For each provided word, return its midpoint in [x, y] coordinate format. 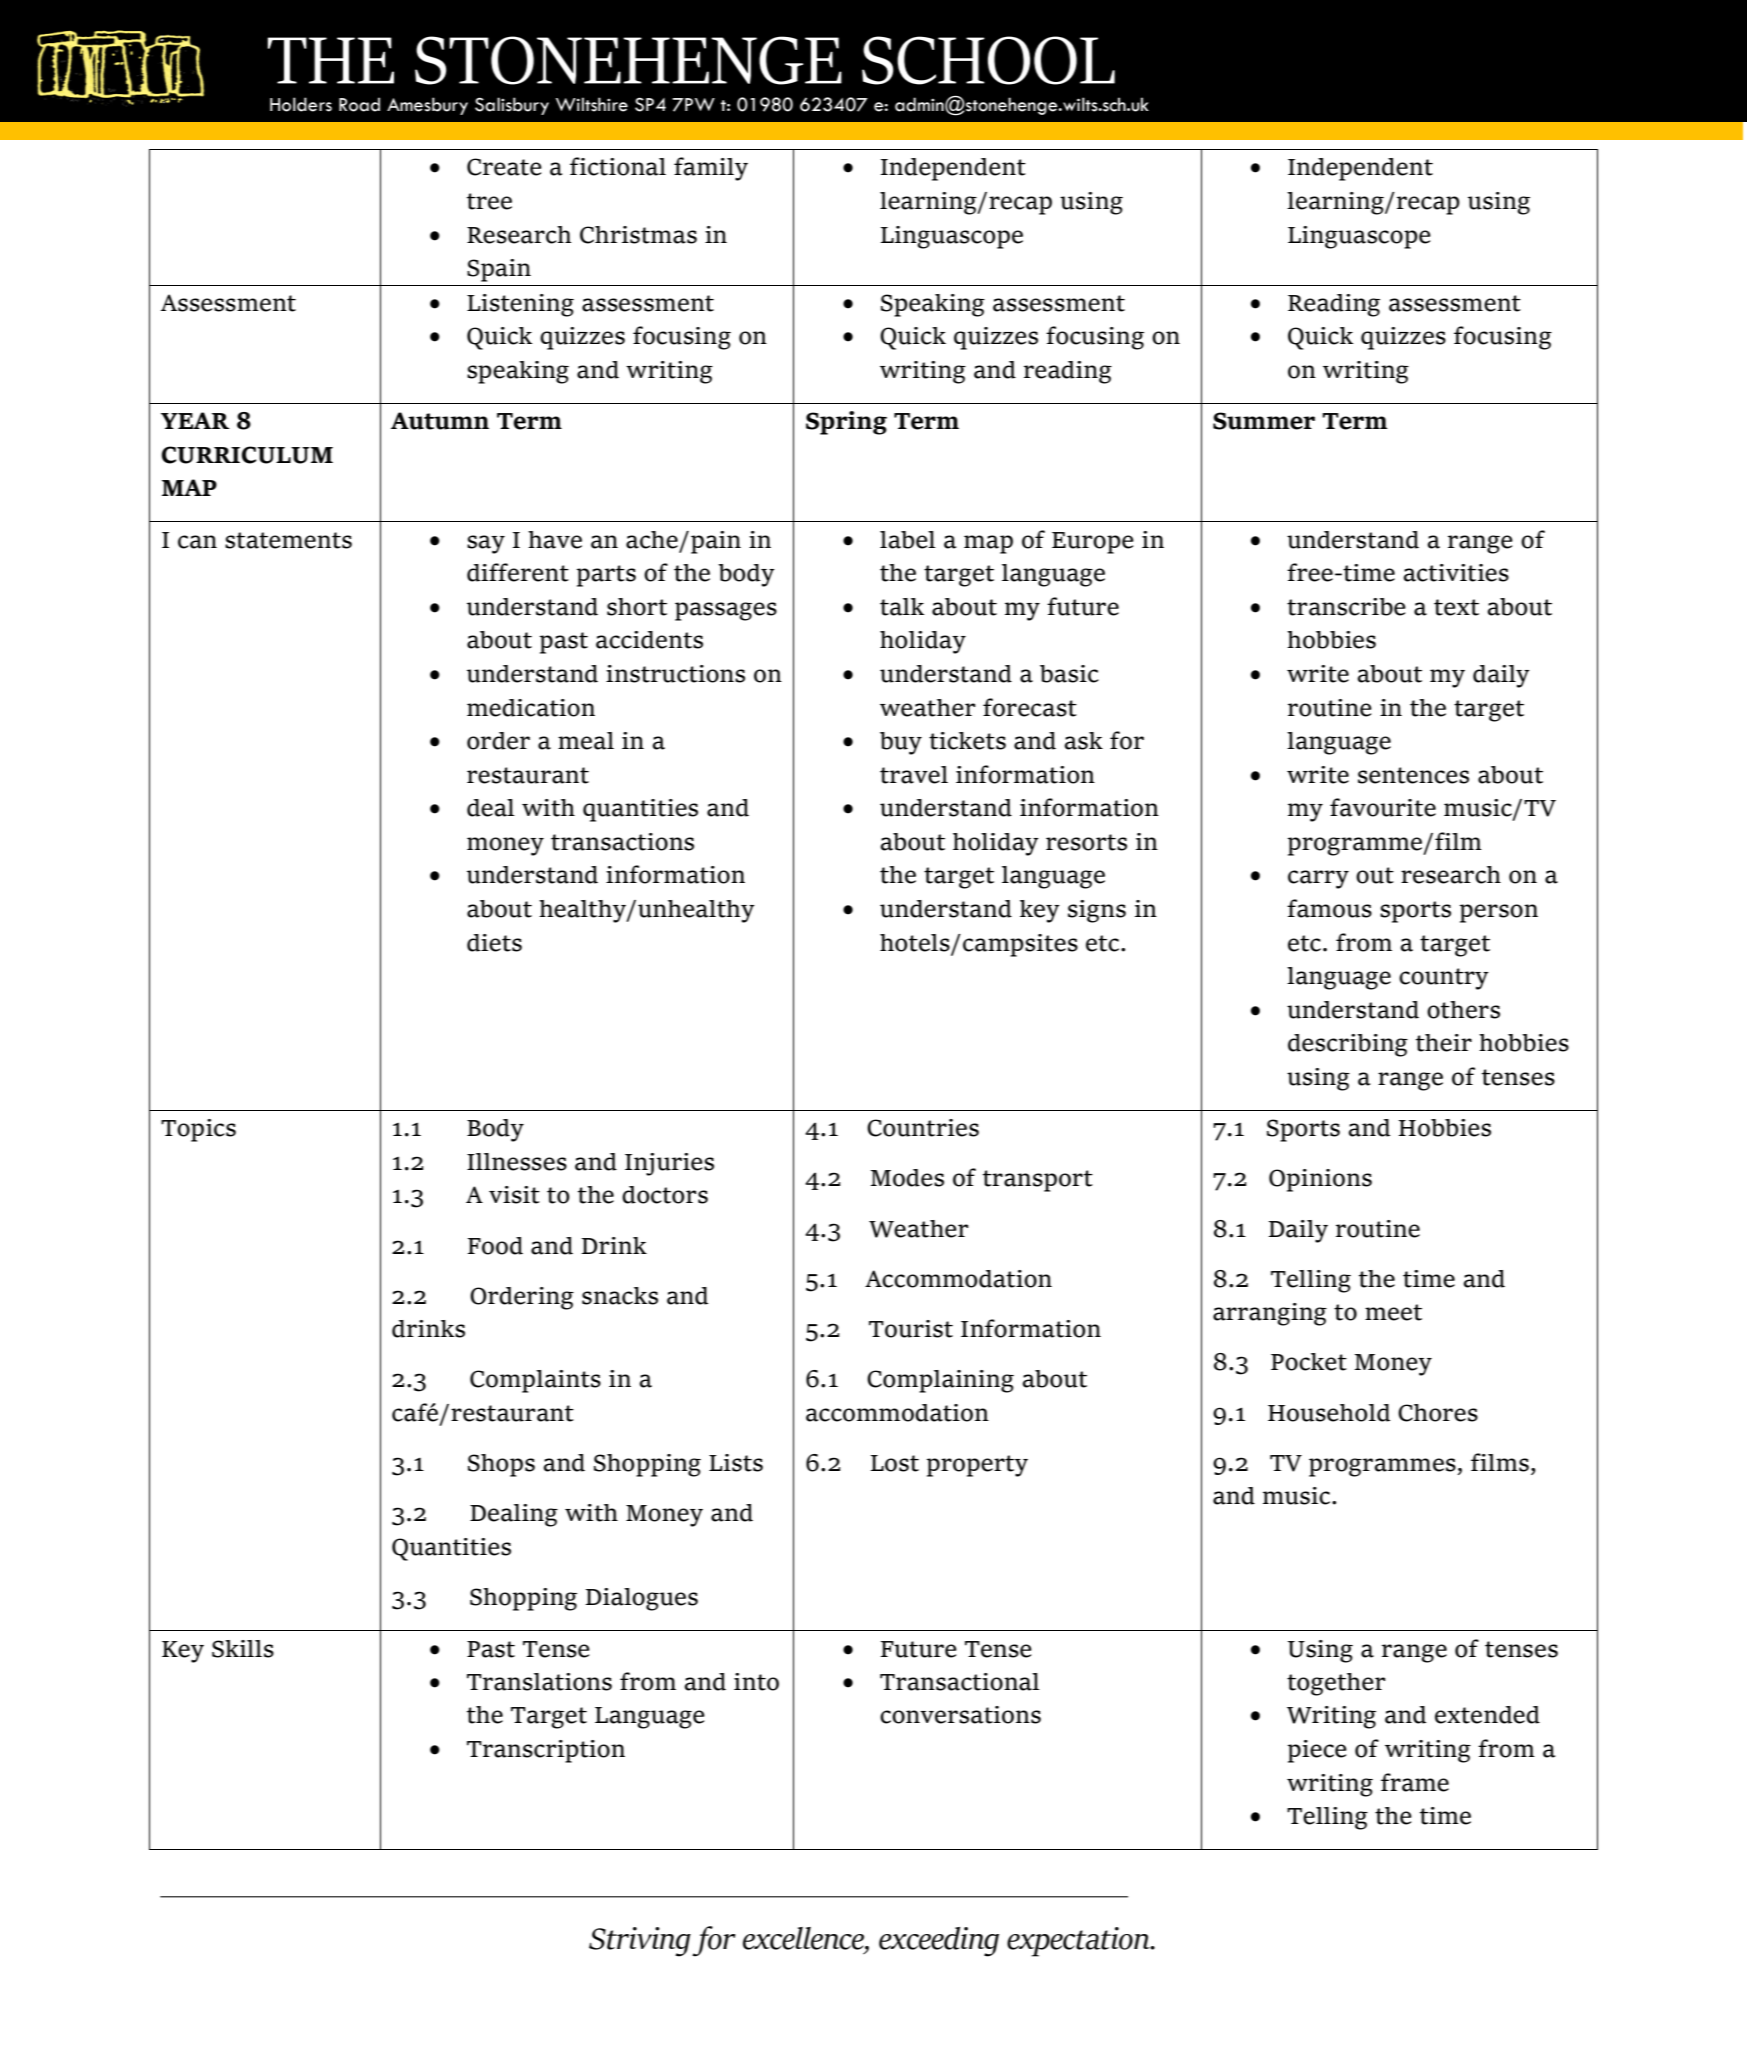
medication [531, 708]
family [711, 169]
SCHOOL [988, 60]
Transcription [546, 1751]
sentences [1413, 775]
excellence [804, 1938]
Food [495, 1246]
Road [359, 104]
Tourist [911, 1329]
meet [1393, 1312]
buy [901, 743]
